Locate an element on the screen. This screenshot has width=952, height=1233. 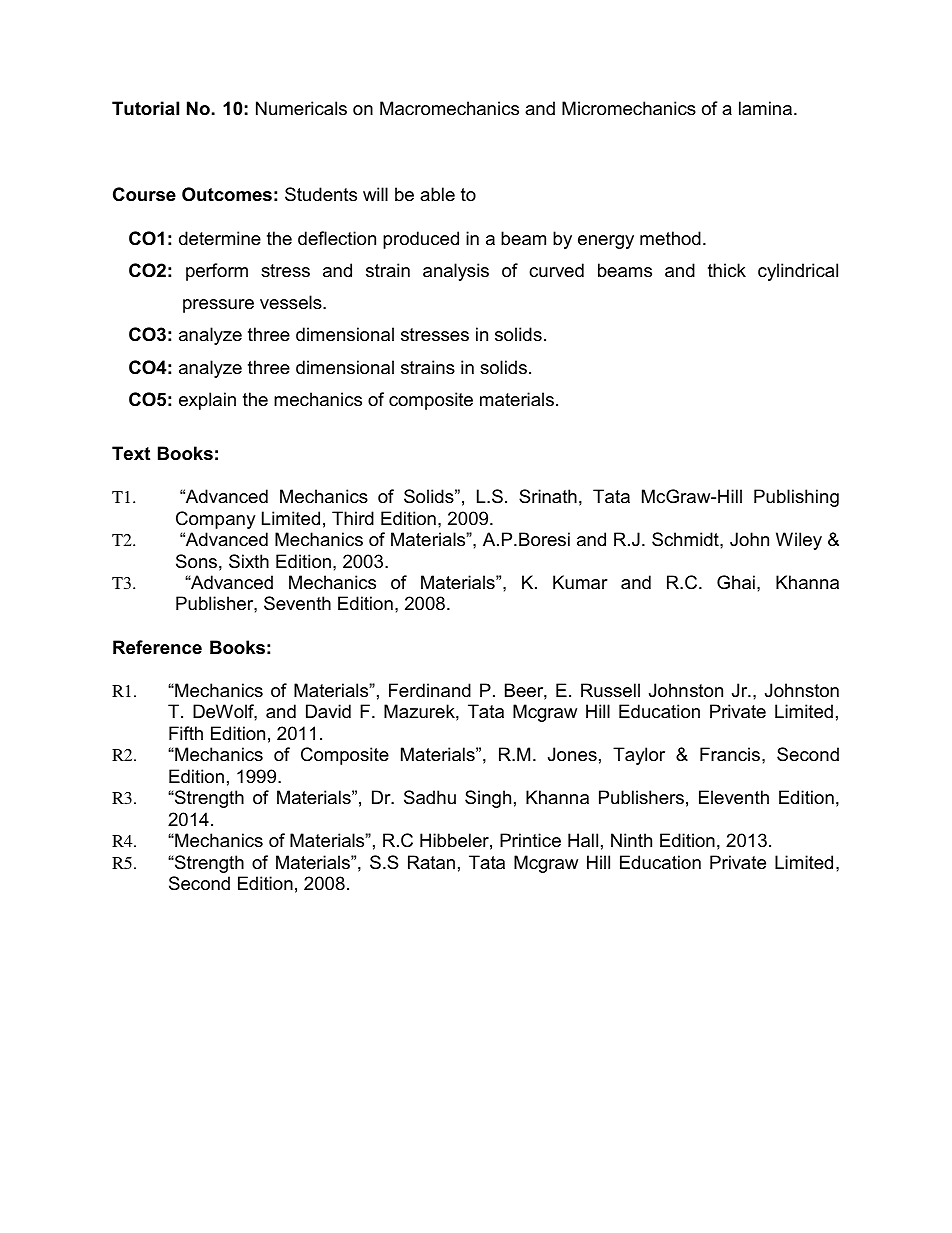
Tutorial is located at coordinates (145, 108).
